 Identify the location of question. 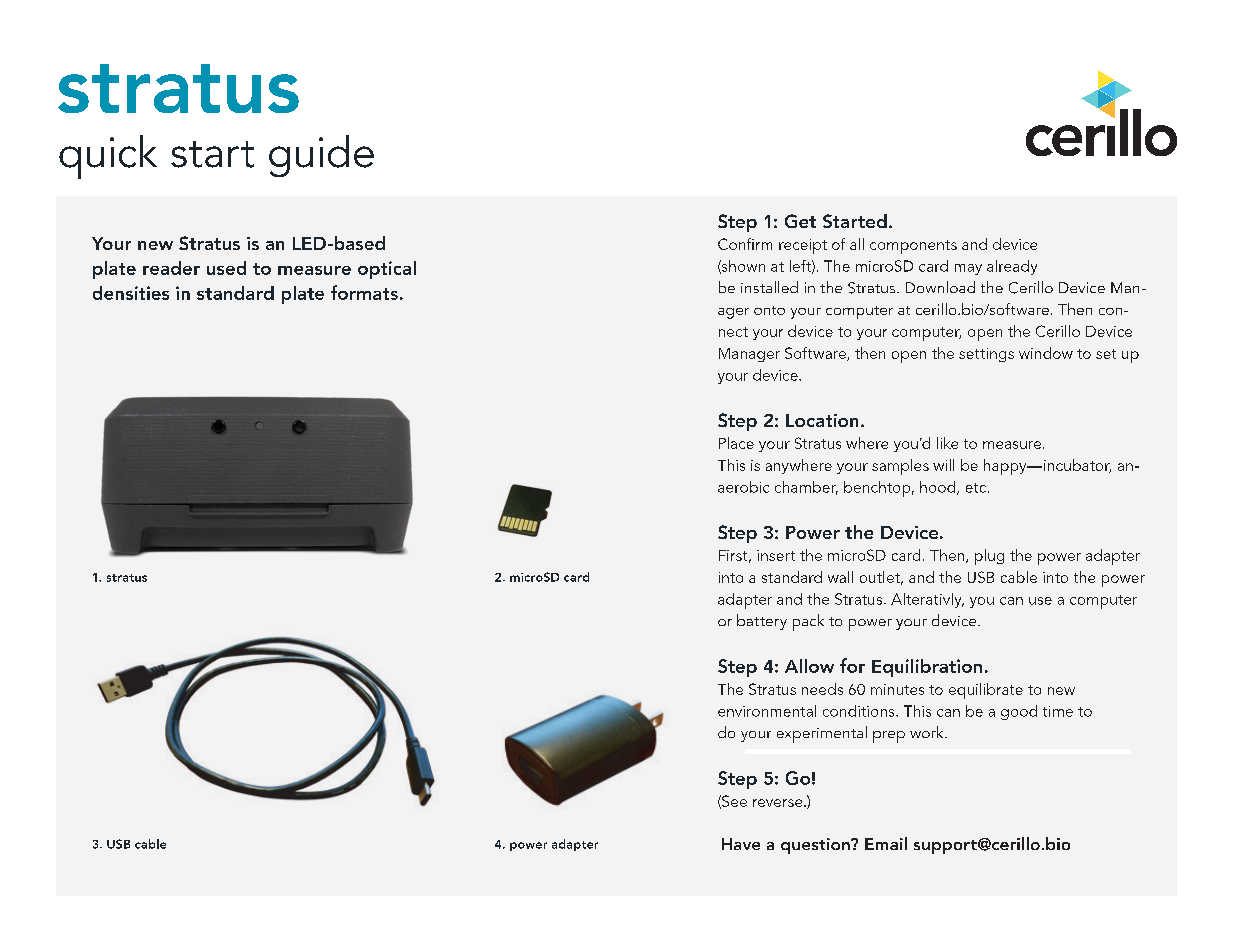
(816, 846).
